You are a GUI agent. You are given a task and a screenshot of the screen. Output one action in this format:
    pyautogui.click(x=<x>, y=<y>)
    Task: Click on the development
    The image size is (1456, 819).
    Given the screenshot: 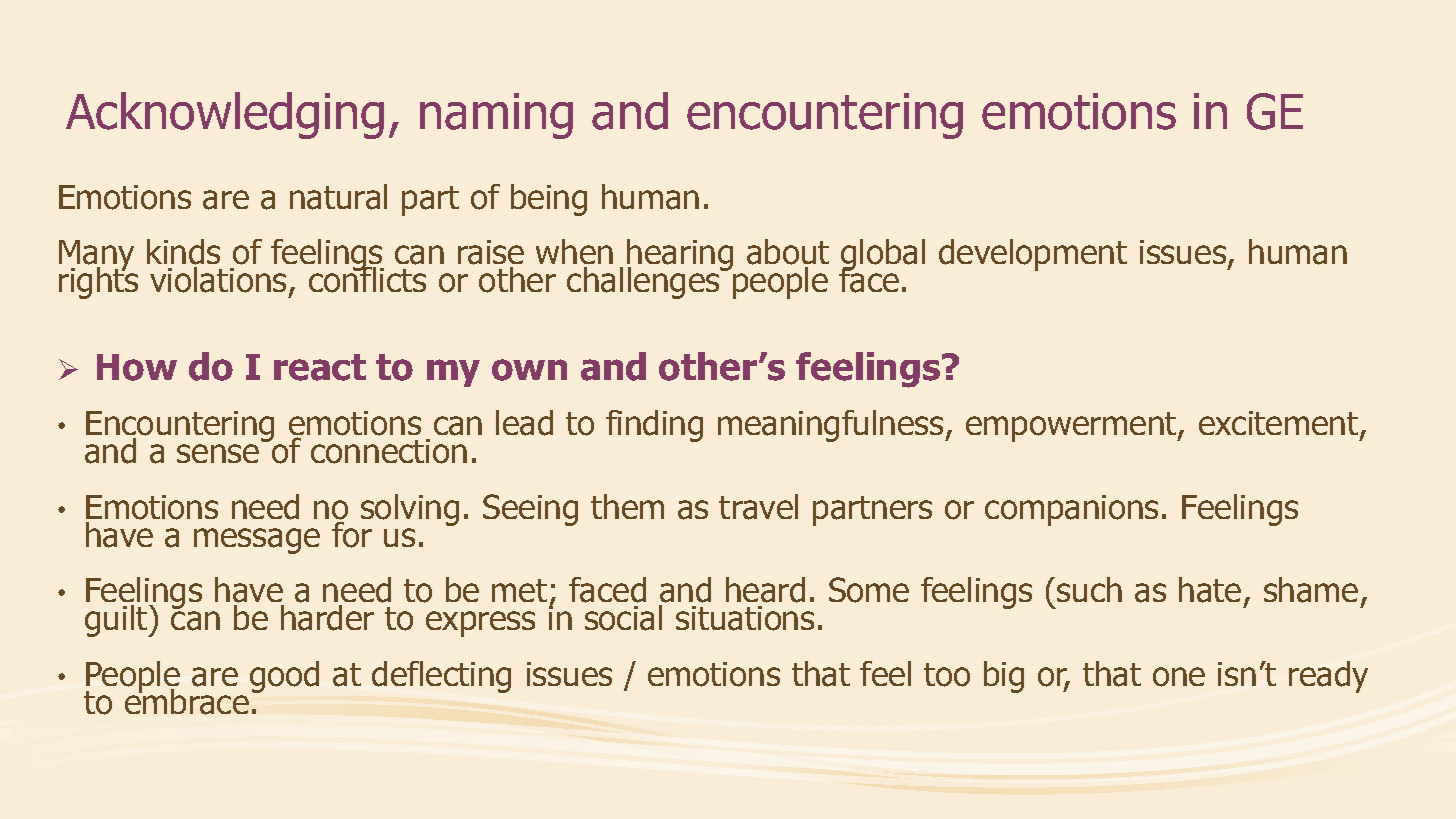 What is the action you would take?
    pyautogui.click(x=1033, y=255)
